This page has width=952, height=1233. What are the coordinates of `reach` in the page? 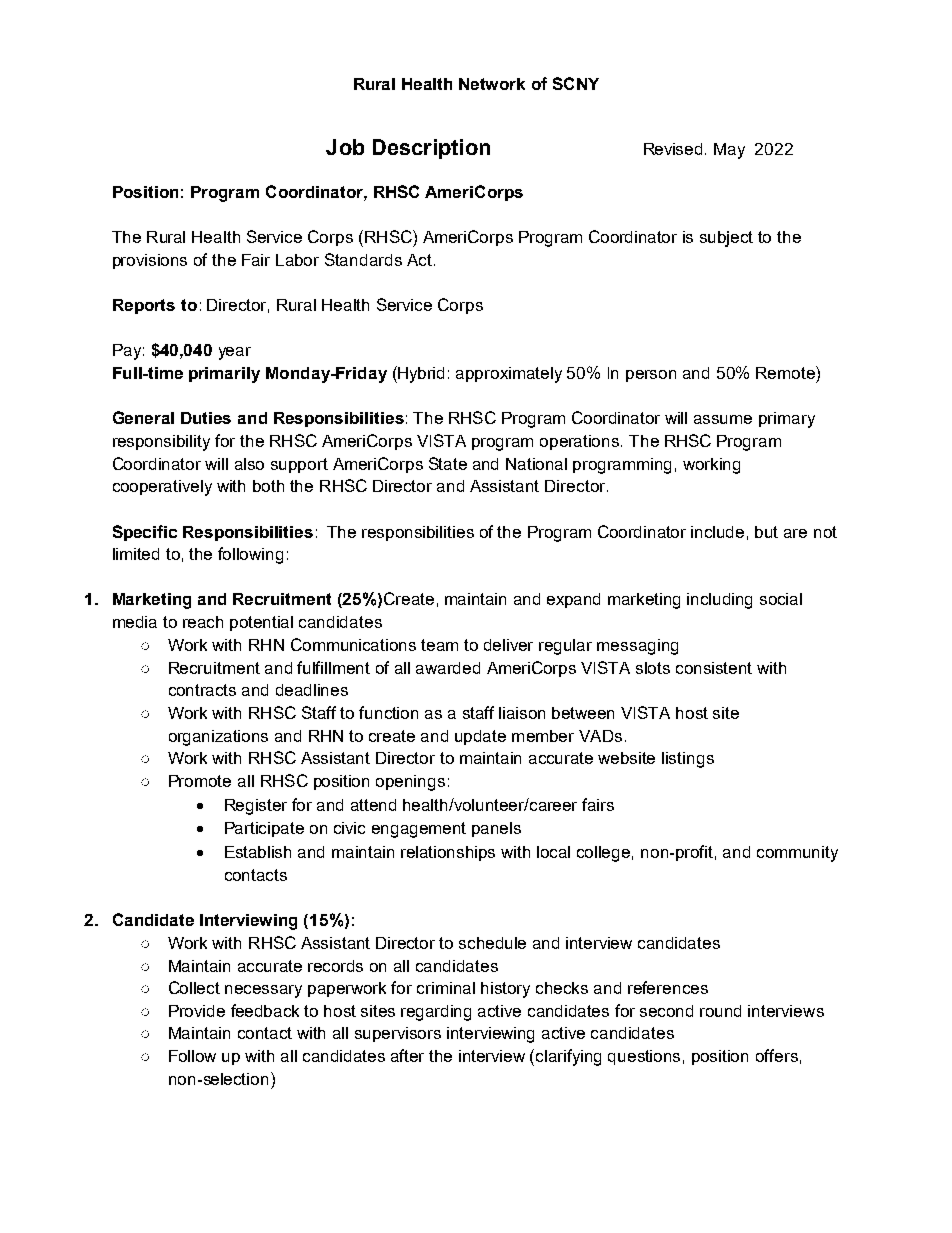 It's located at (203, 622).
